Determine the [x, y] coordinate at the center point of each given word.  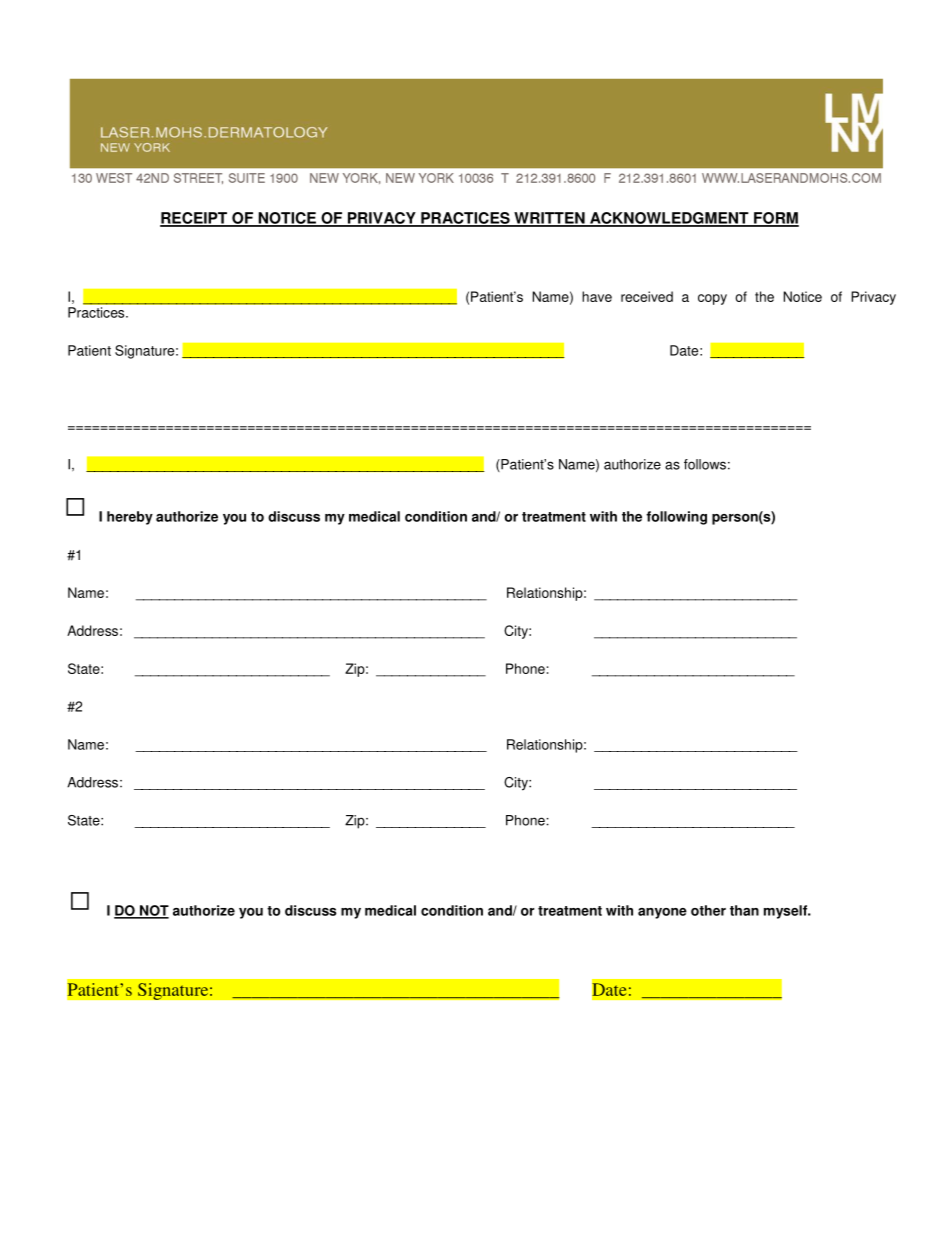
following [676, 518]
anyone [662, 913]
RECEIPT [195, 219]
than [744, 910]
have [597, 296]
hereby [130, 518]
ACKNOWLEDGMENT [669, 219]
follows [705, 464]
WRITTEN [549, 219]
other [708, 910]
